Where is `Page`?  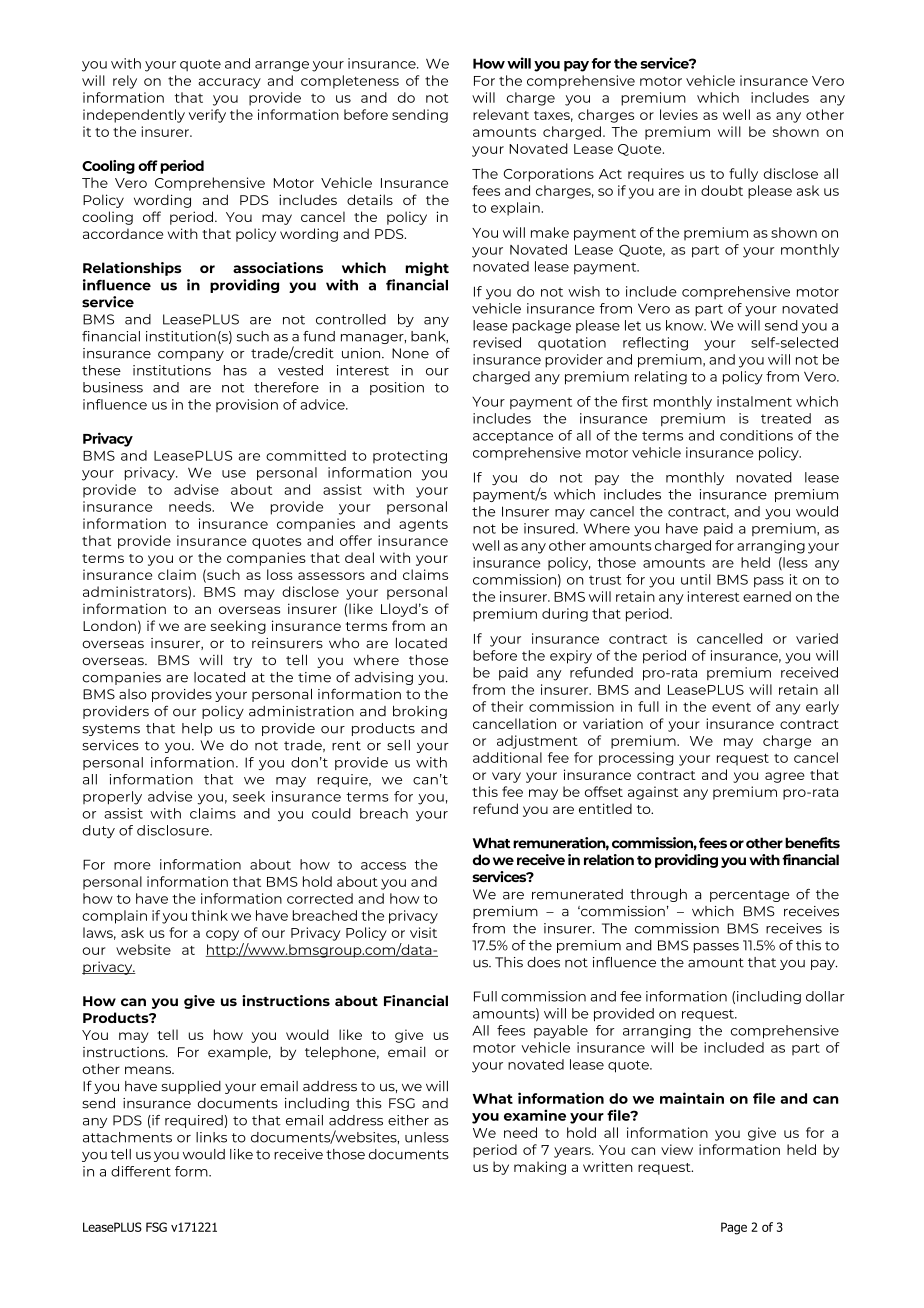 Page is located at coordinates (734, 1228).
